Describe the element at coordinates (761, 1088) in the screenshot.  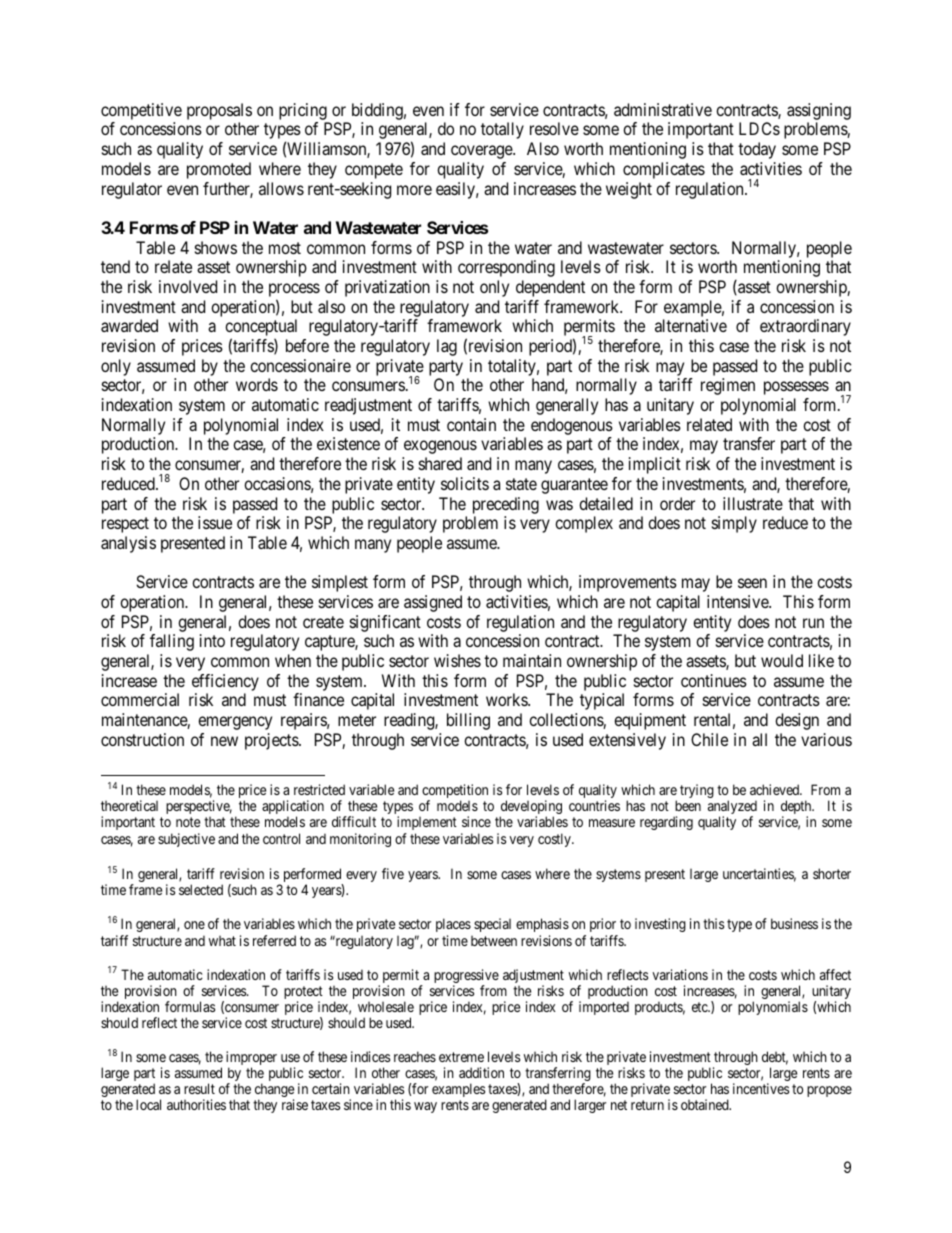
I see `incentives` at that location.
